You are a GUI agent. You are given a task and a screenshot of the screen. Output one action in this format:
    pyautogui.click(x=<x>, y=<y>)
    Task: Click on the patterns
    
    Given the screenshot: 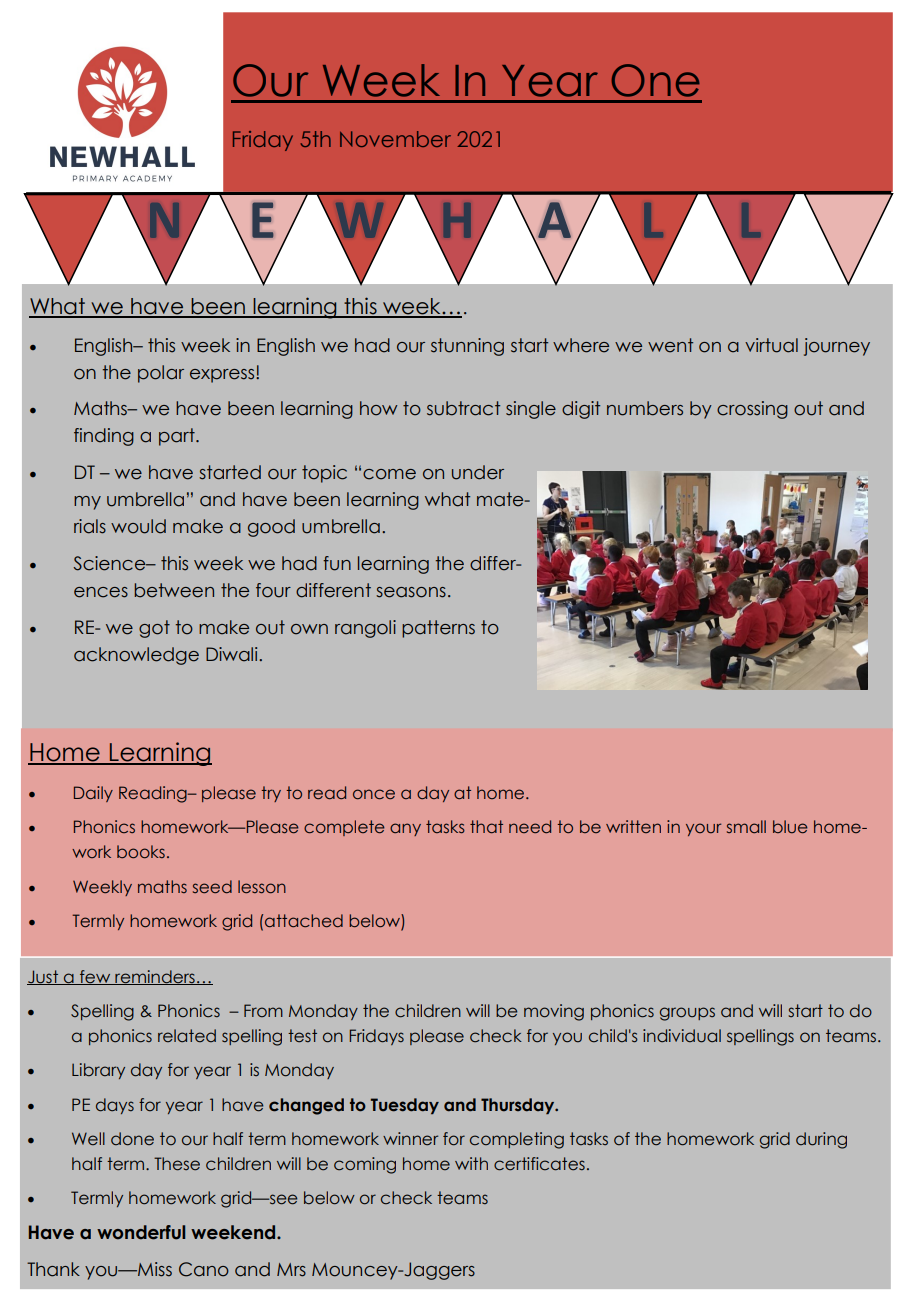 What is the action you would take?
    pyautogui.click(x=438, y=629)
